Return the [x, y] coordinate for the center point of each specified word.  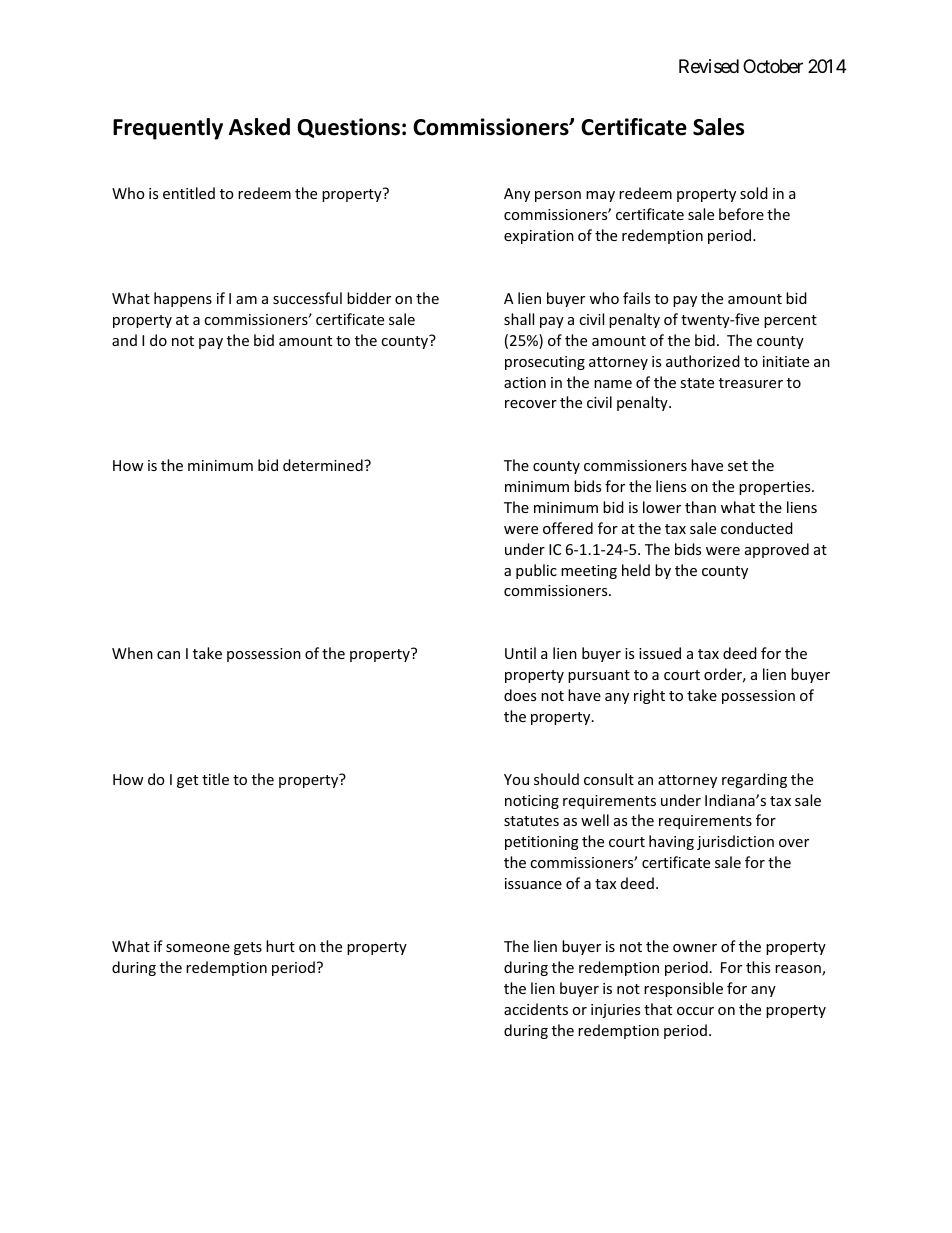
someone [198, 948]
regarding [754, 780]
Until [520, 653]
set [738, 466]
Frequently [168, 129]
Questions [348, 128]
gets [248, 948]
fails [636, 298]
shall [519, 319]
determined [324, 465]
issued [660, 653]
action [525, 382]
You [516, 779]
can [168, 655]
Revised [709, 66]
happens [183, 299]
